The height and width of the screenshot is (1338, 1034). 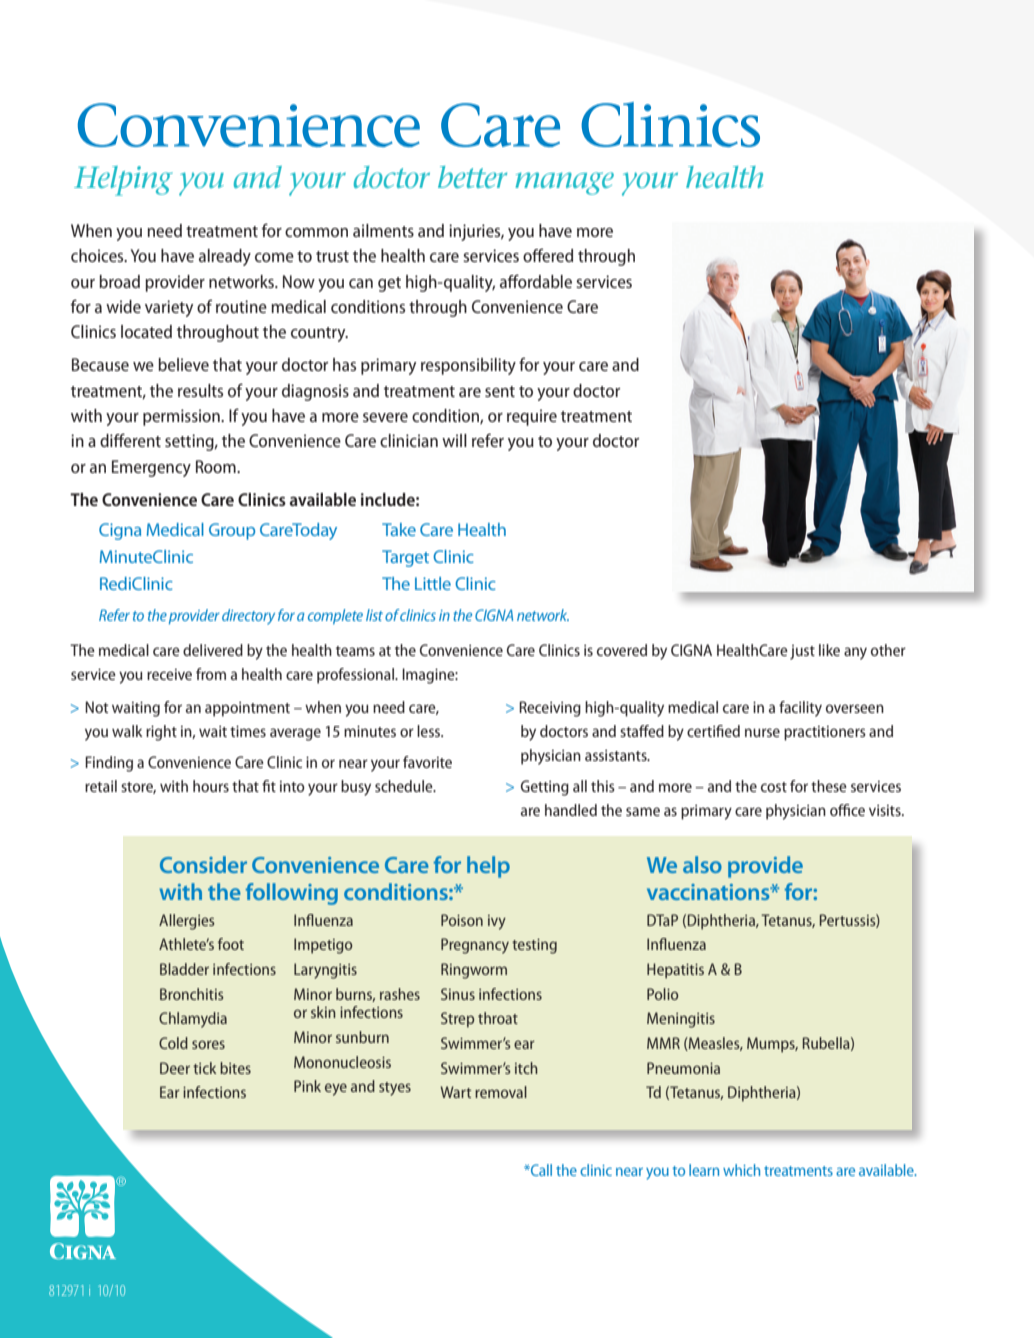 What do you see at coordinates (545, 788) in the screenshot?
I see `Getting` at bounding box center [545, 788].
